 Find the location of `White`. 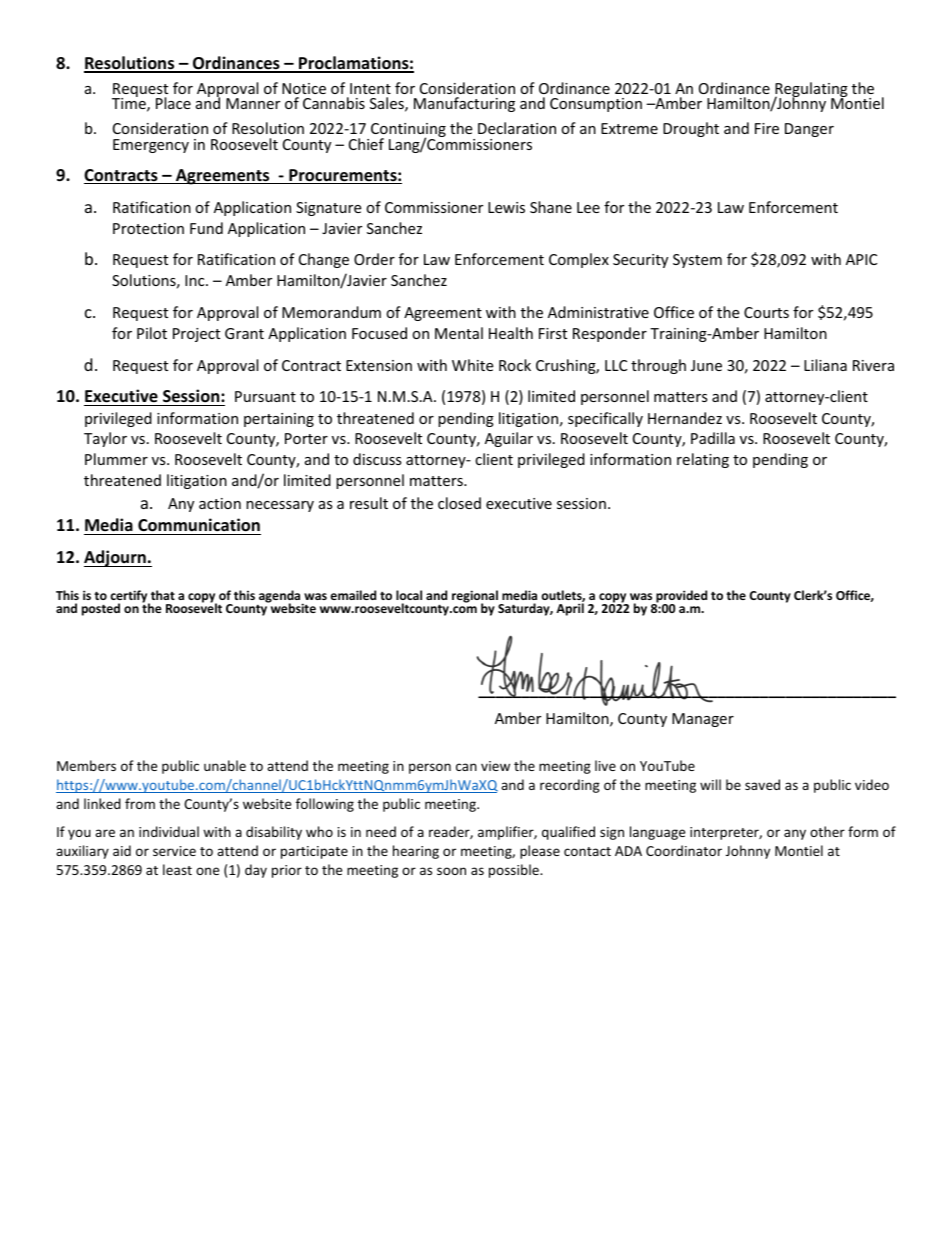

White is located at coordinates (472, 365).
